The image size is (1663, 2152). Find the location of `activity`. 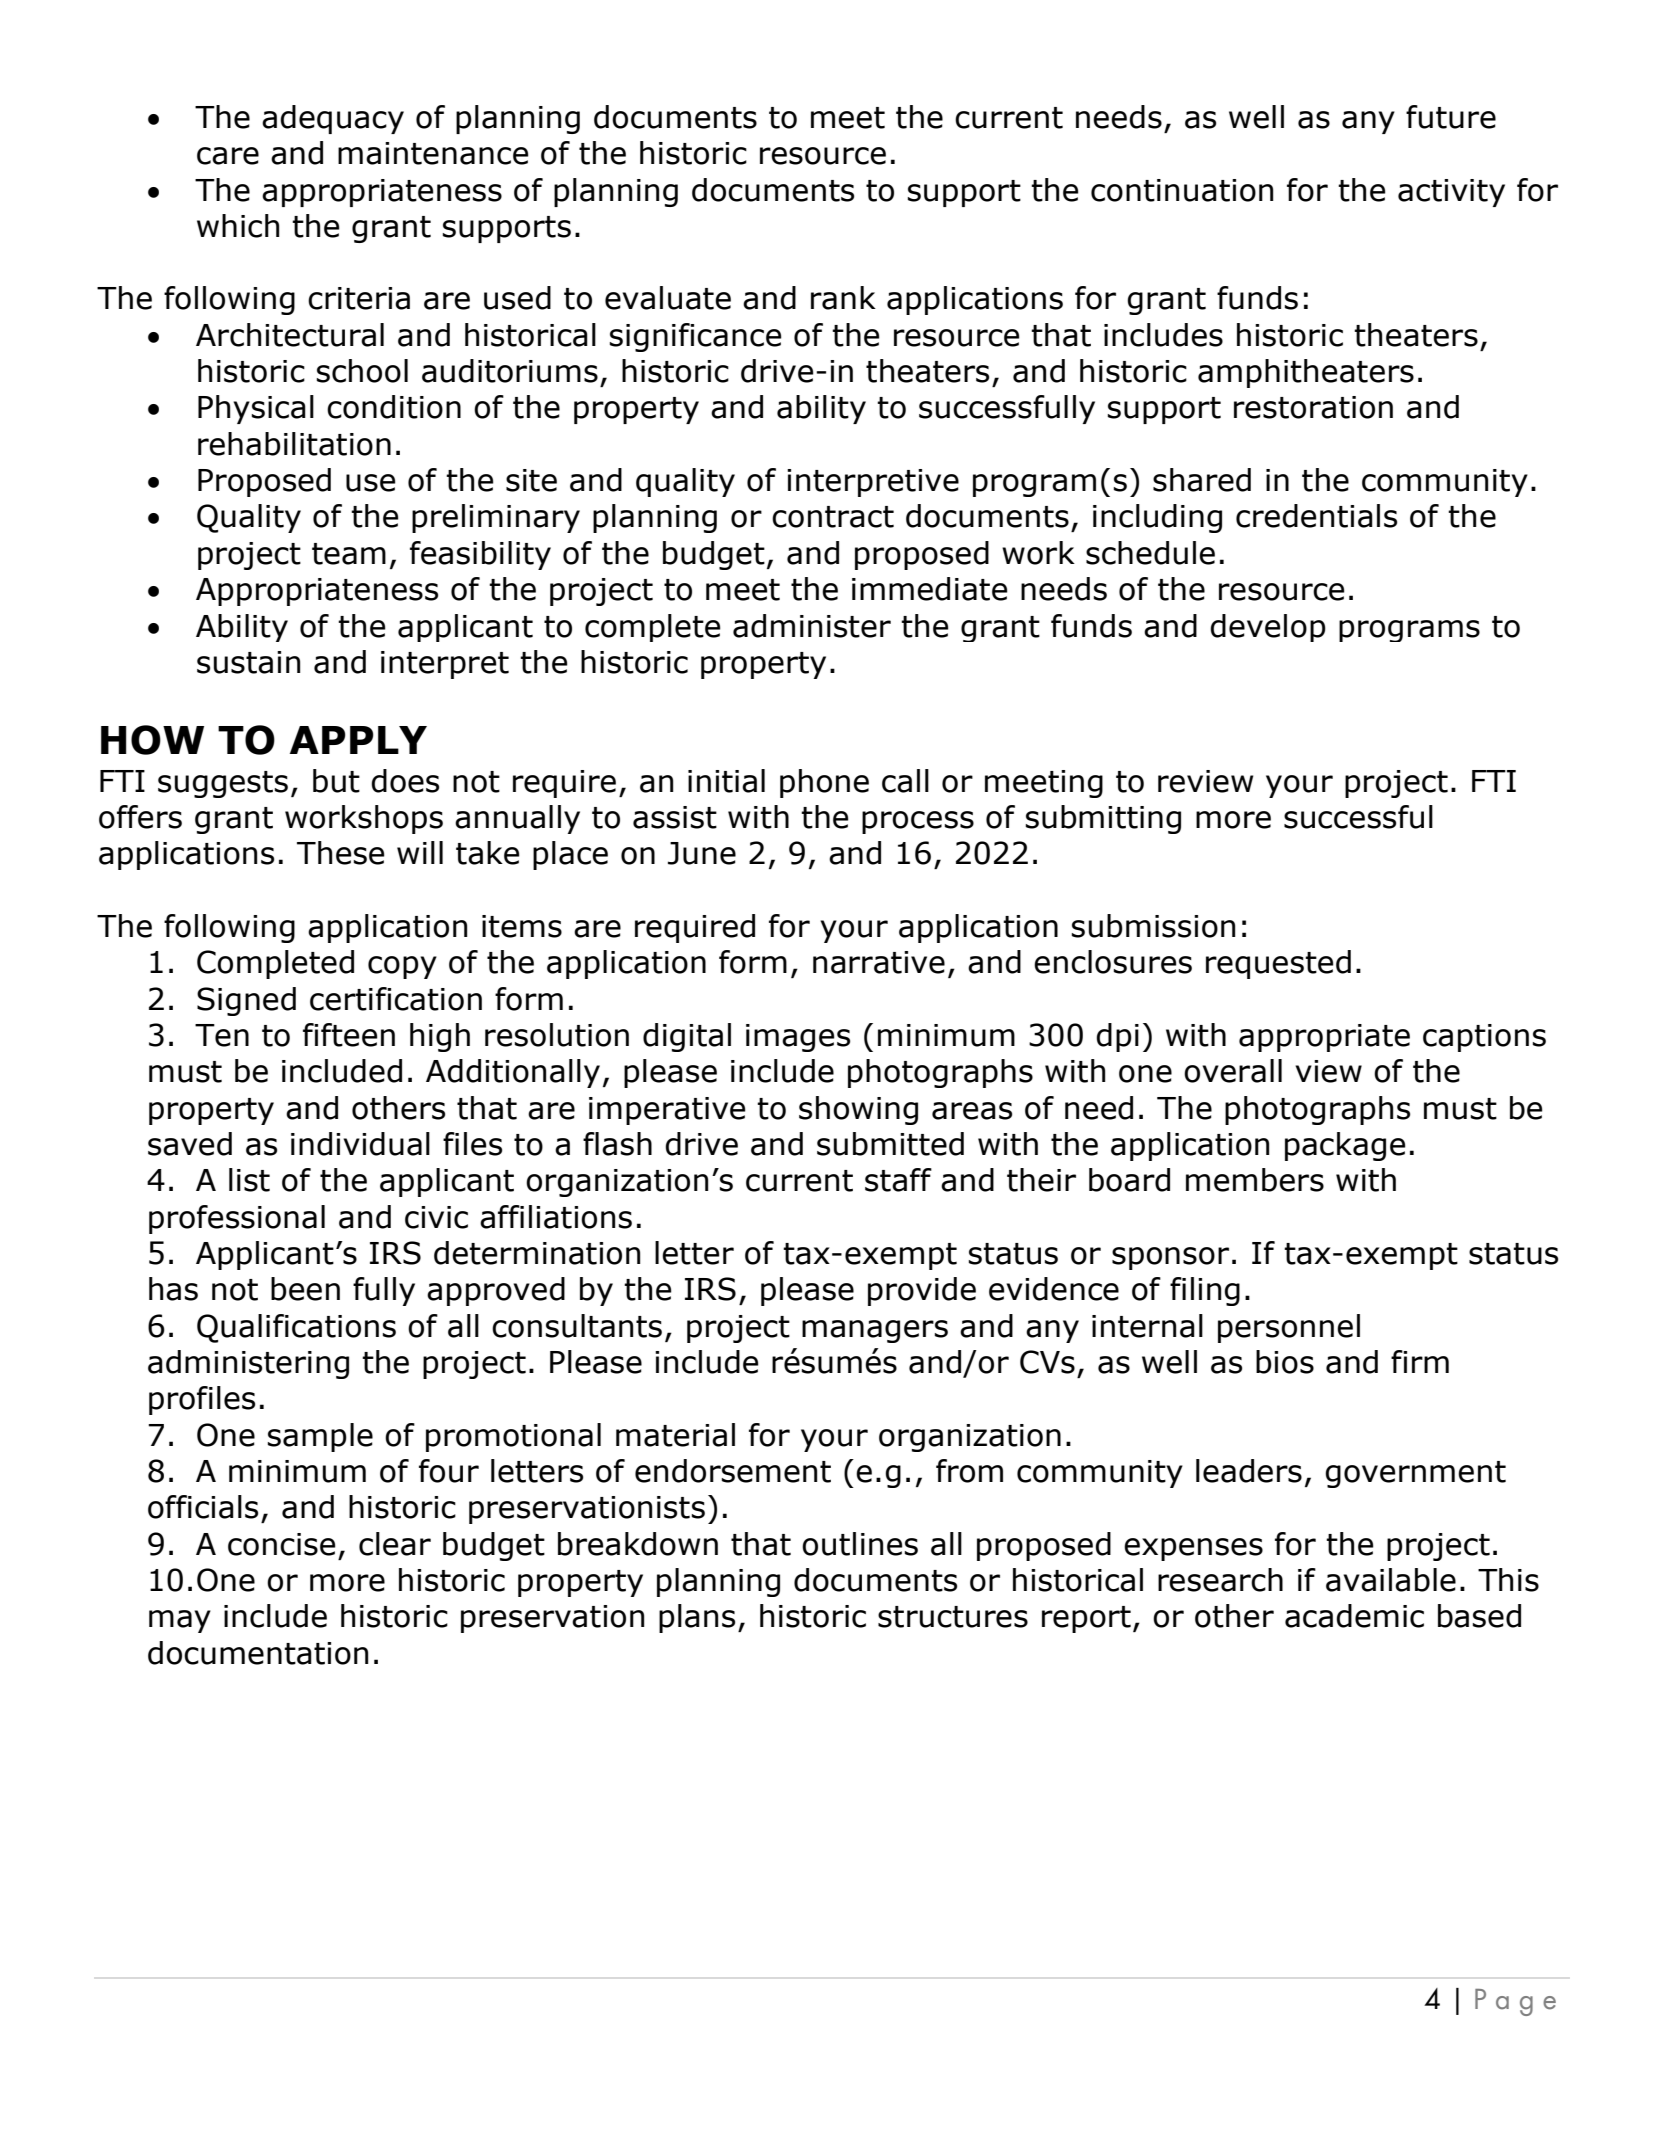

activity is located at coordinates (1451, 193).
